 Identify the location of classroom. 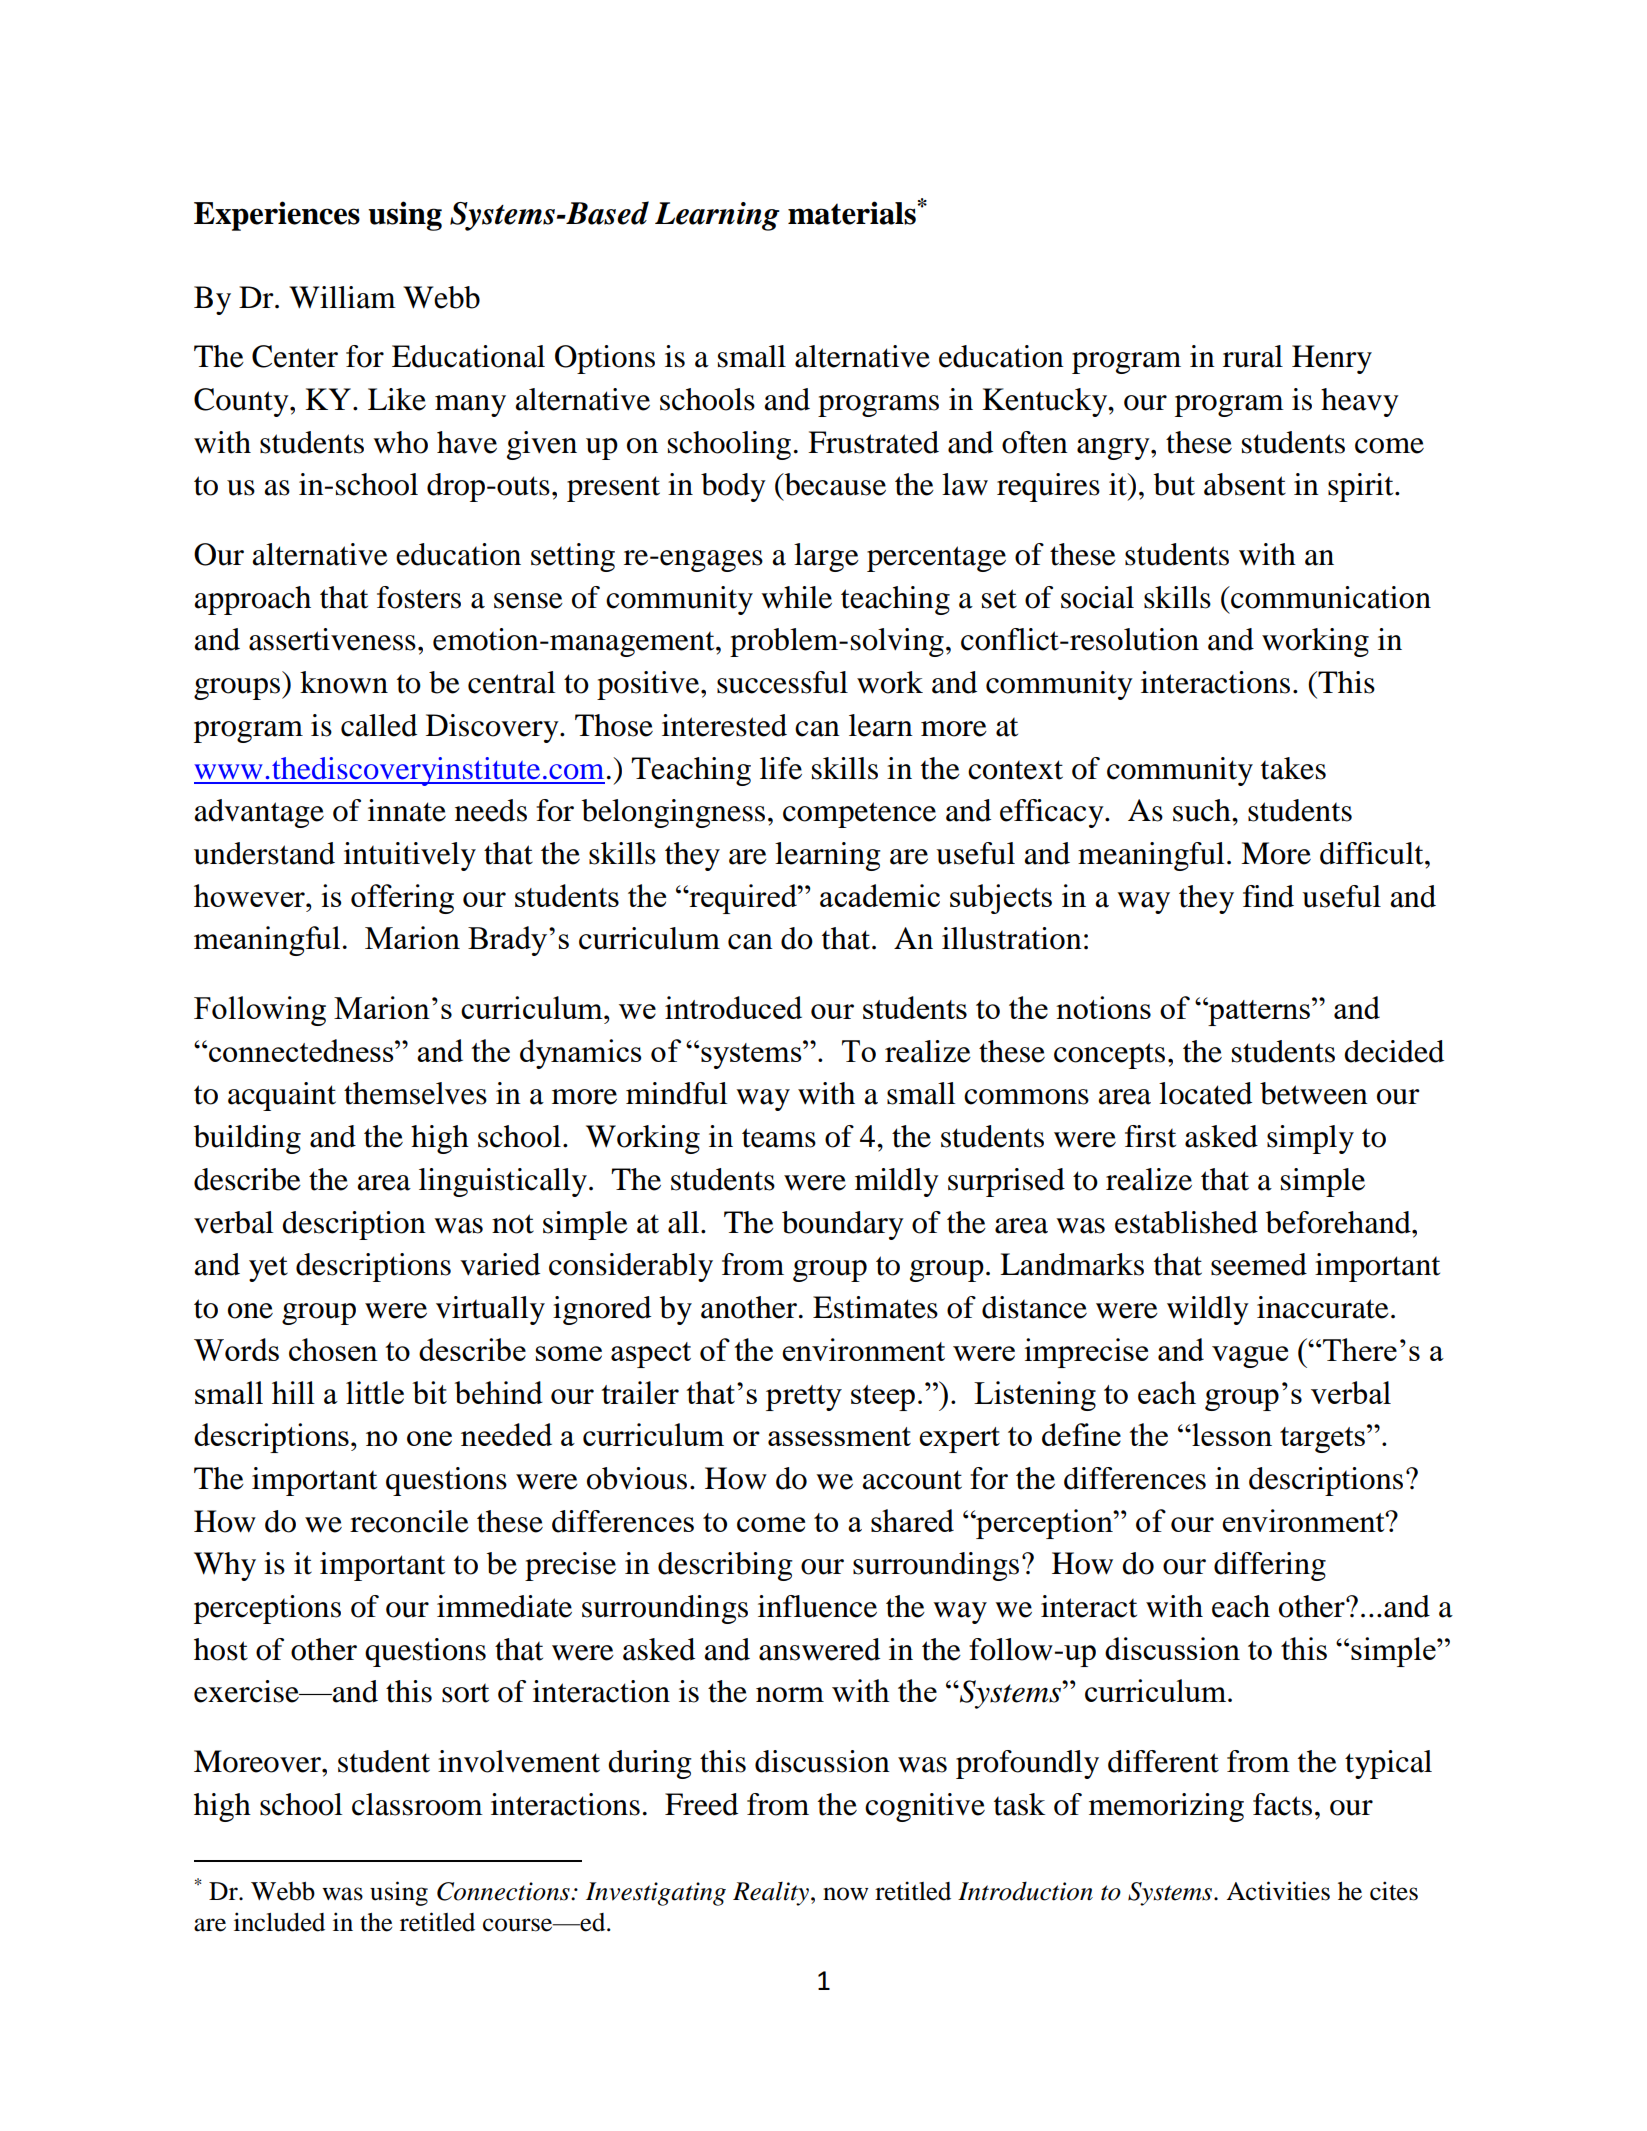
(417, 1804).
